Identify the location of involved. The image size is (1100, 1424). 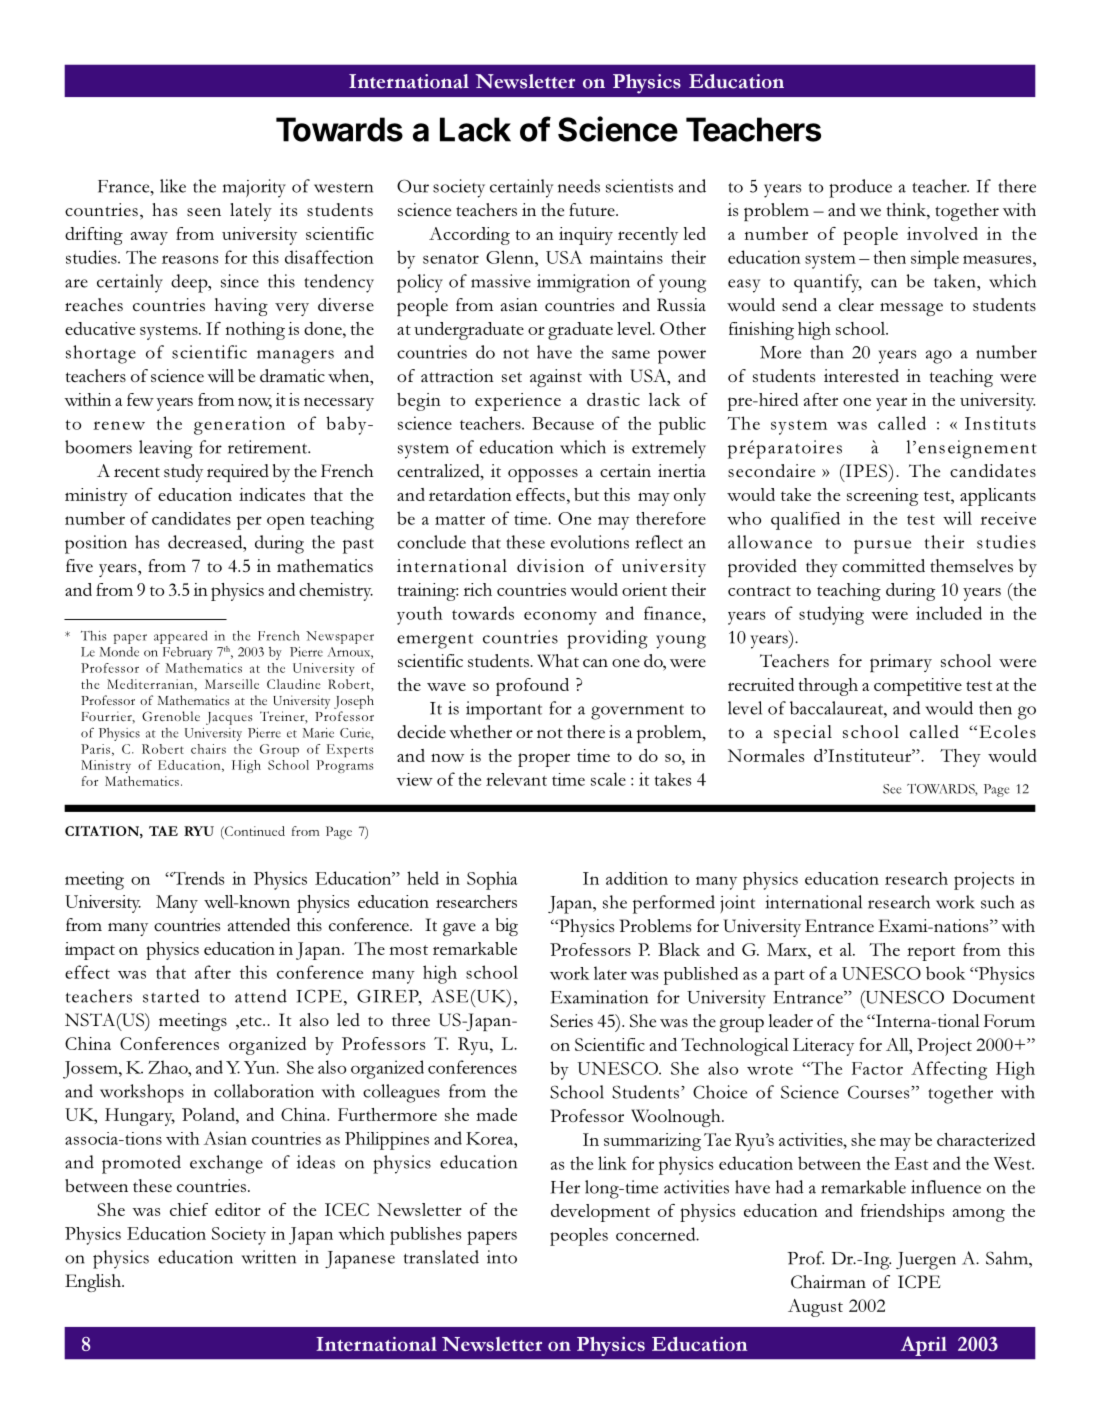
(942, 233).
